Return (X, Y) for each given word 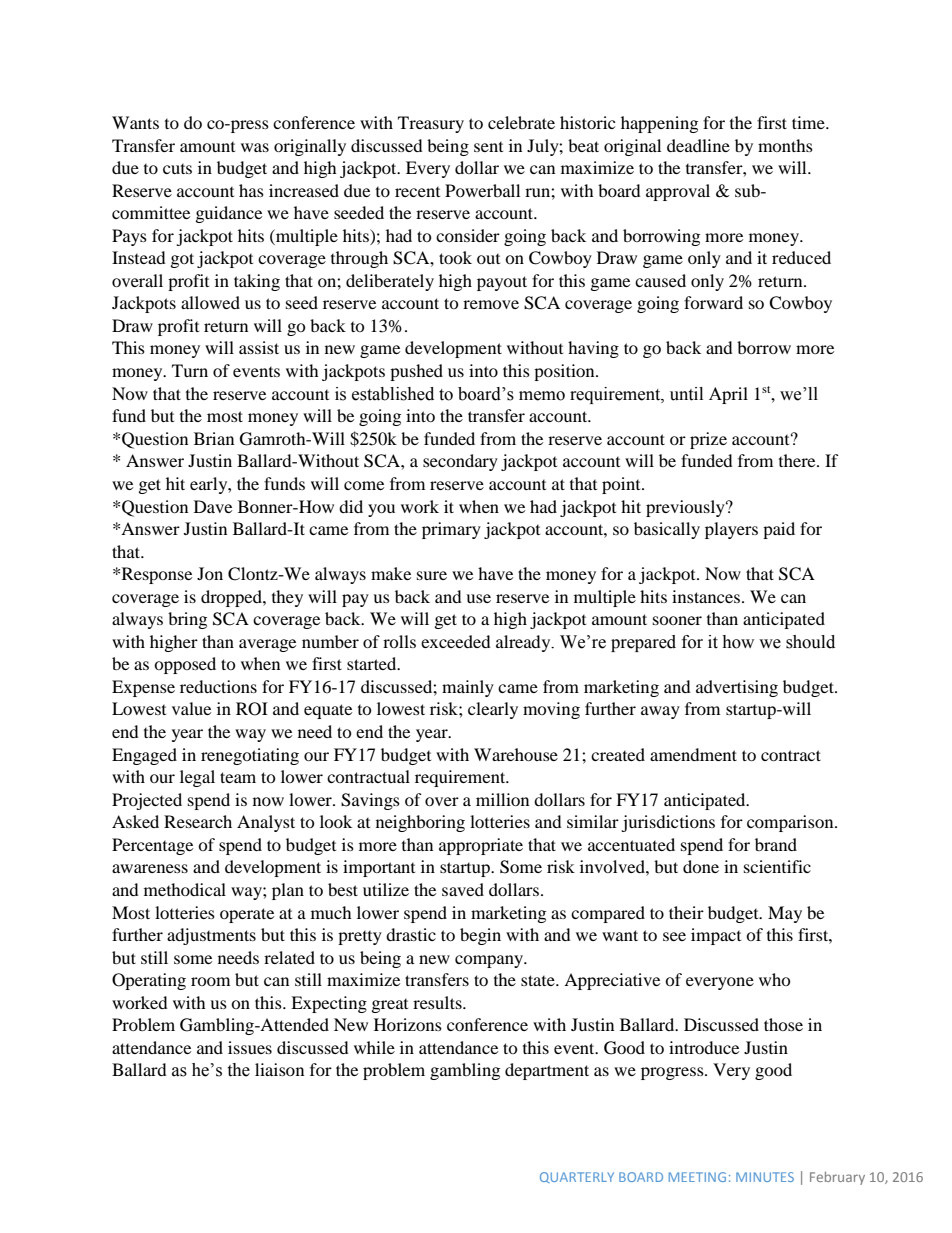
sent (488, 147)
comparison (791, 823)
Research (198, 821)
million (502, 799)
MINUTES (765, 1177)
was (255, 147)
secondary (460, 462)
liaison (279, 1069)
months (785, 145)
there (798, 460)
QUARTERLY (577, 1177)
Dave (213, 506)
